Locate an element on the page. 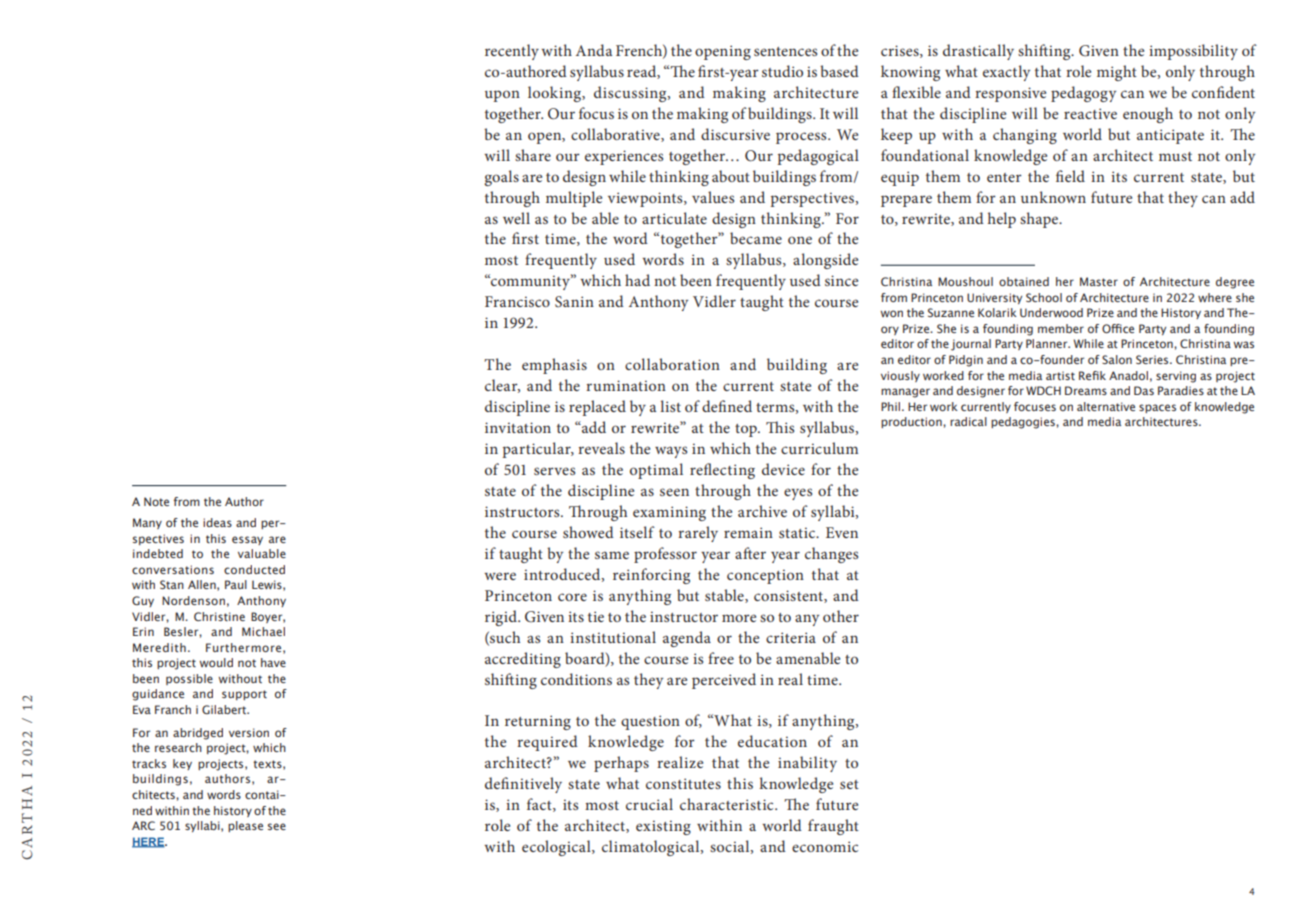  pedagogies is located at coordinates (1024, 423).
